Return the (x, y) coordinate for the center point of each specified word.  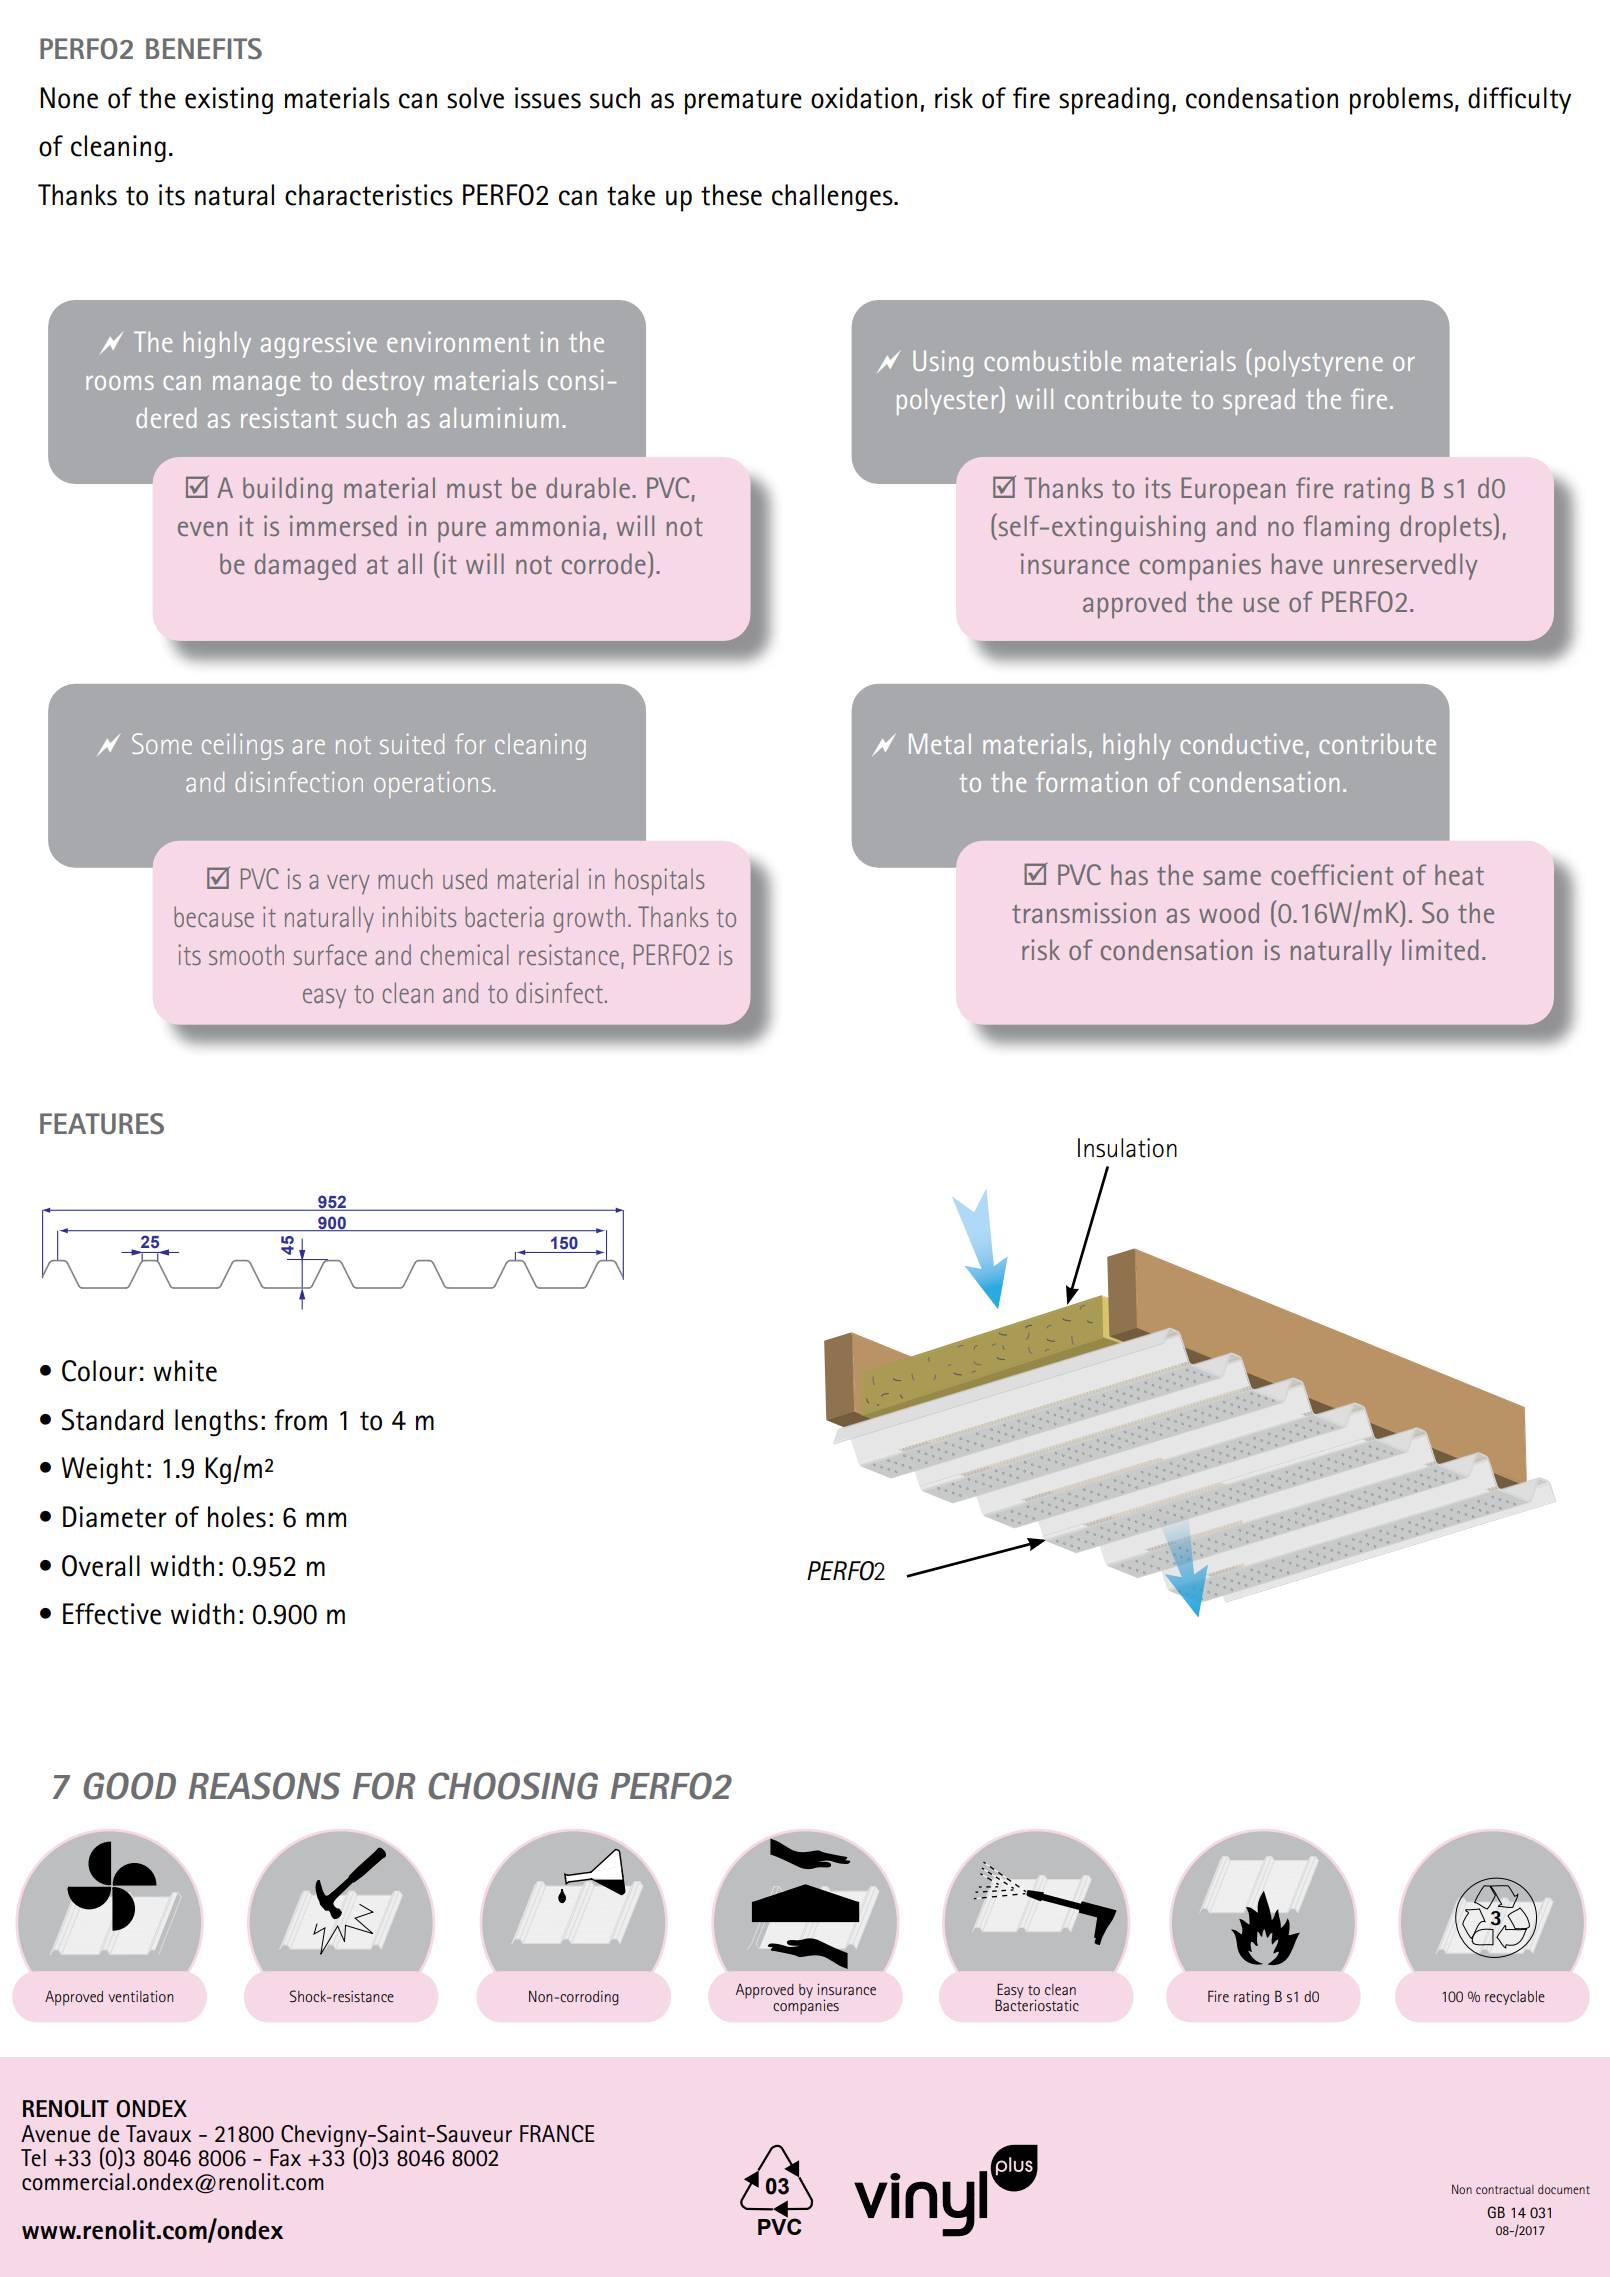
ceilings (242, 747)
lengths (216, 1423)
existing (229, 101)
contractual (1505, 2189)
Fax (285, 2158)
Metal (940, 744)
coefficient (1332, 874)
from (300, 1420)
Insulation (1127, 1148)
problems (1401, 101)
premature (743, 102)
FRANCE (557, 2134)
